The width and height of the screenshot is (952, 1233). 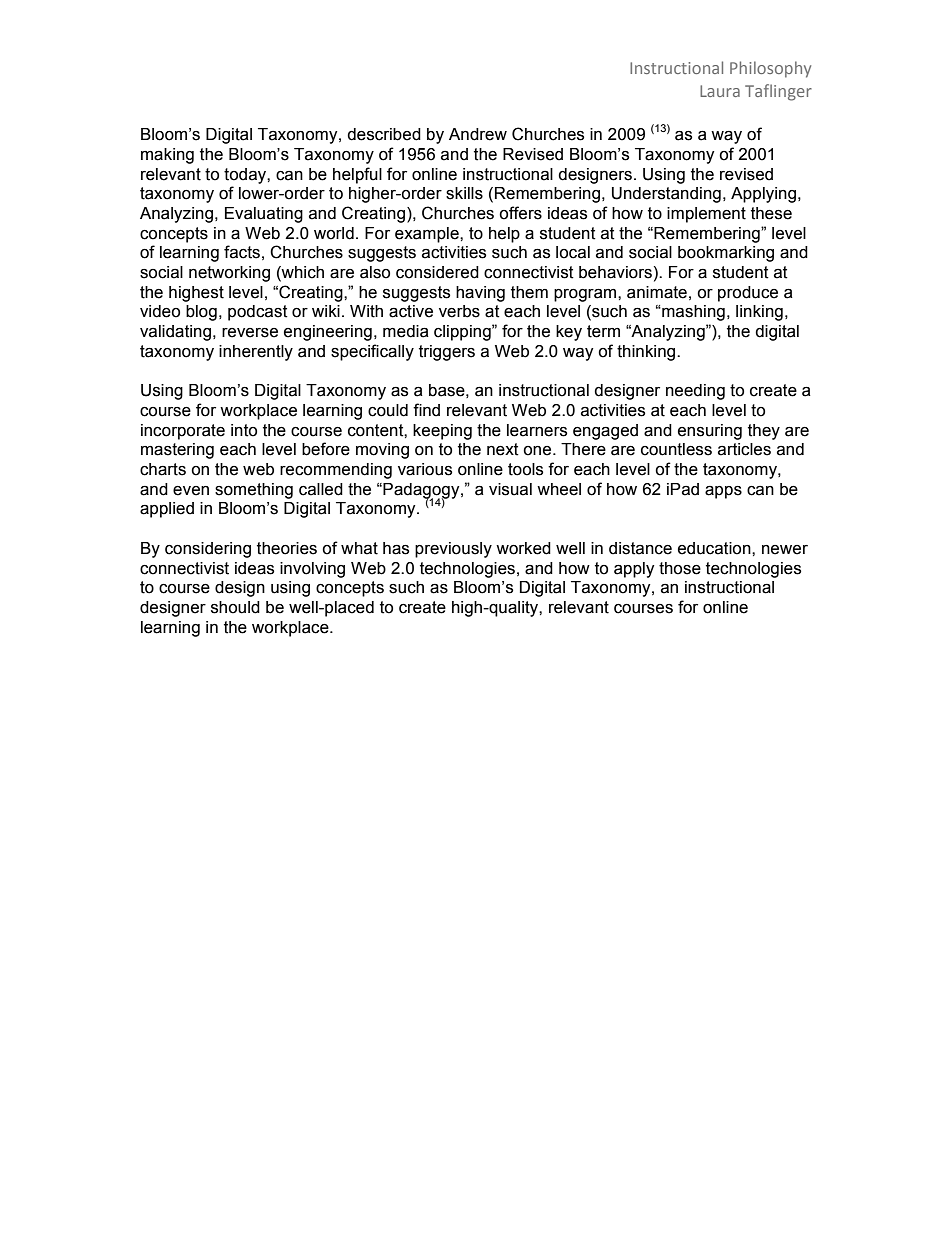 What do you see at coordinates (680, 568) in the screenshot?
I see `those` at bounding box center [680, 568].
